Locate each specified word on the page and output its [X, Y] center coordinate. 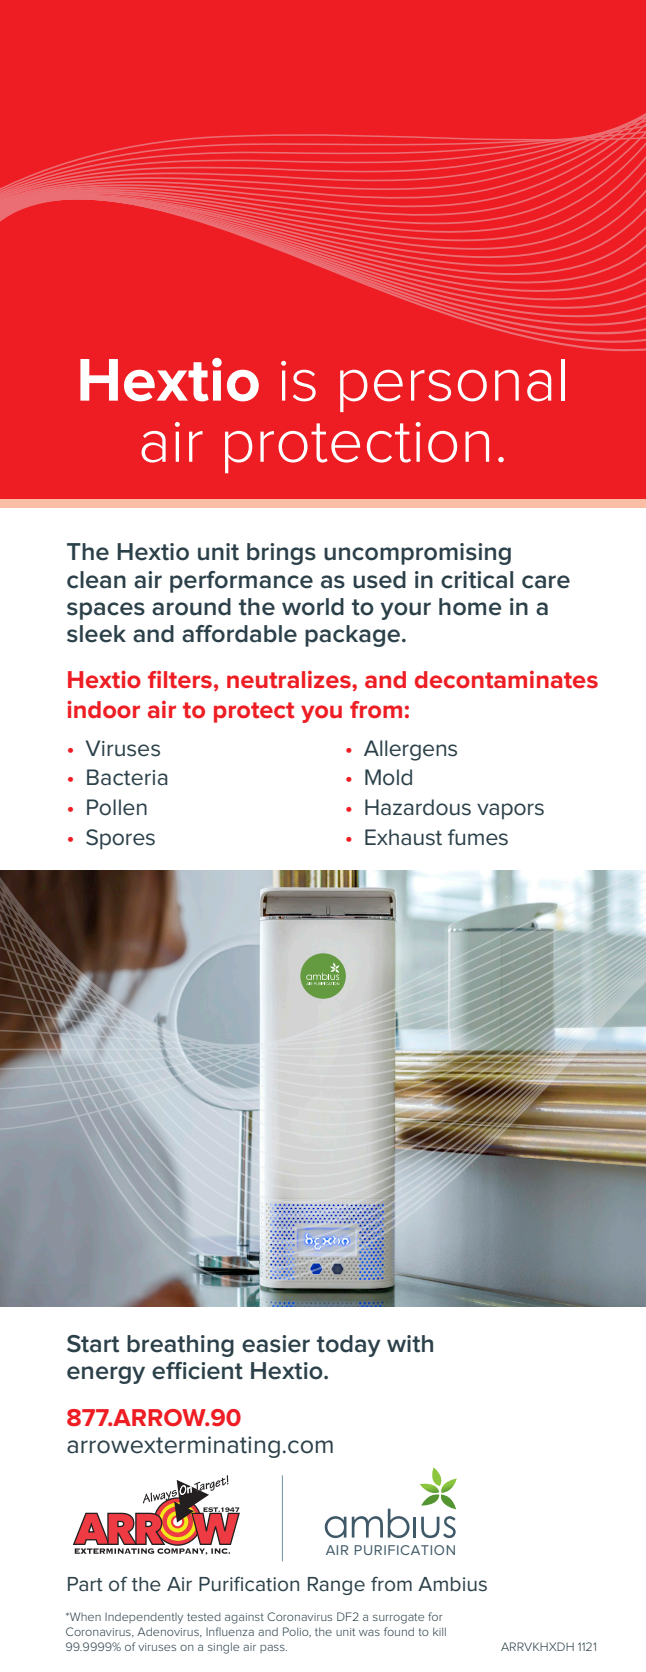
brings [281, 554]
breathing [180, 1346]
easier [276, 1344]
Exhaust [403, 837]
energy [106, 1375]
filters [180, 679]
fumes [478, 837]
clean [96, 580]
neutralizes [290, 679]
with [410, 1344]
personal [452, 385]
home [470, 607]
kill [439, 1631]
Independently [144, 1618]
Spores [120, 839]
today [349, 1346]
